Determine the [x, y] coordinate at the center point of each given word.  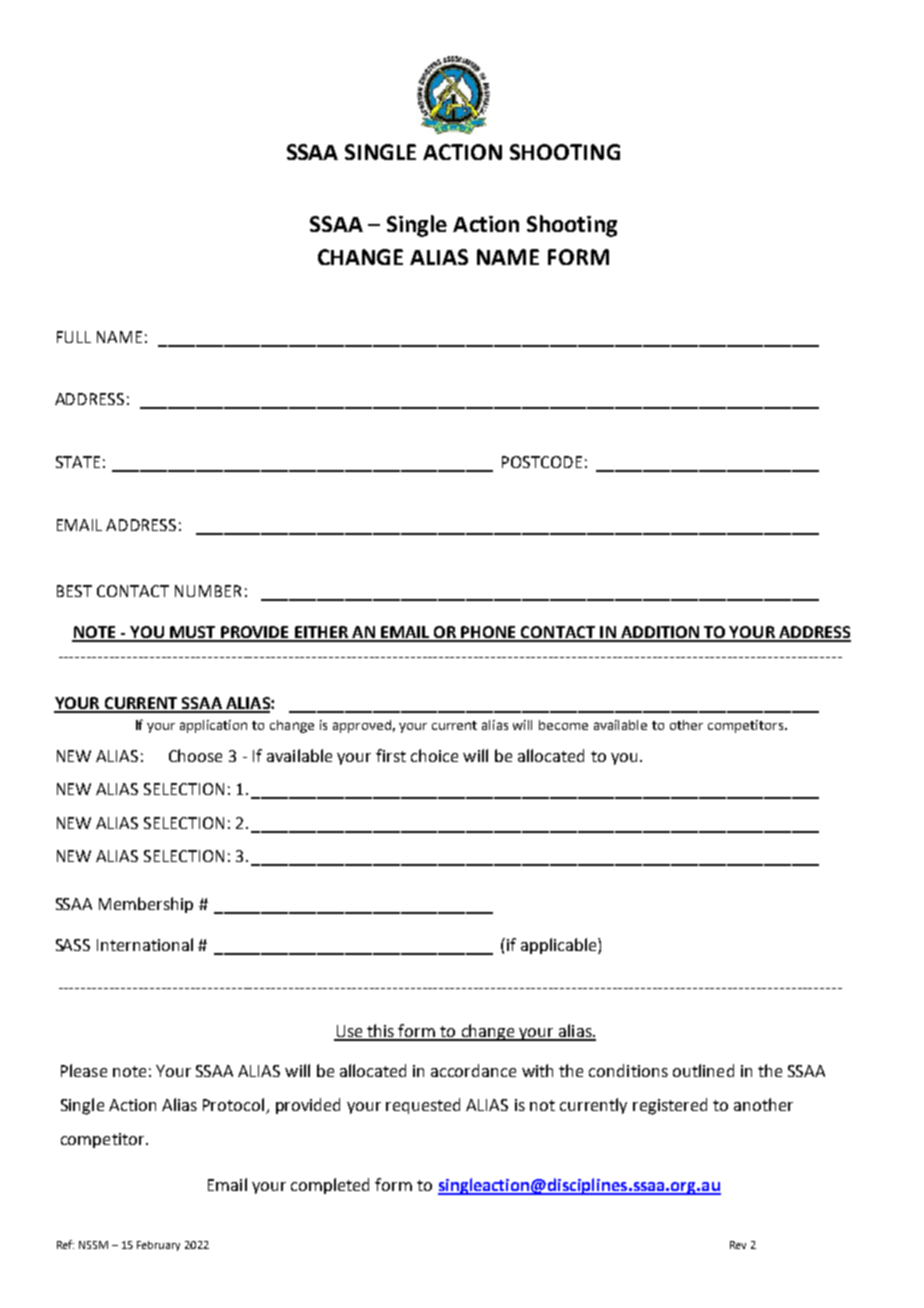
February [158, 1246]
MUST [193, 633]
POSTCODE [542, 462]
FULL [74, 337]
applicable [560, 946]
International [145, 944]
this [381, 1032]
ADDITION [660, 633]
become [563, 725]
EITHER [321, 633]
